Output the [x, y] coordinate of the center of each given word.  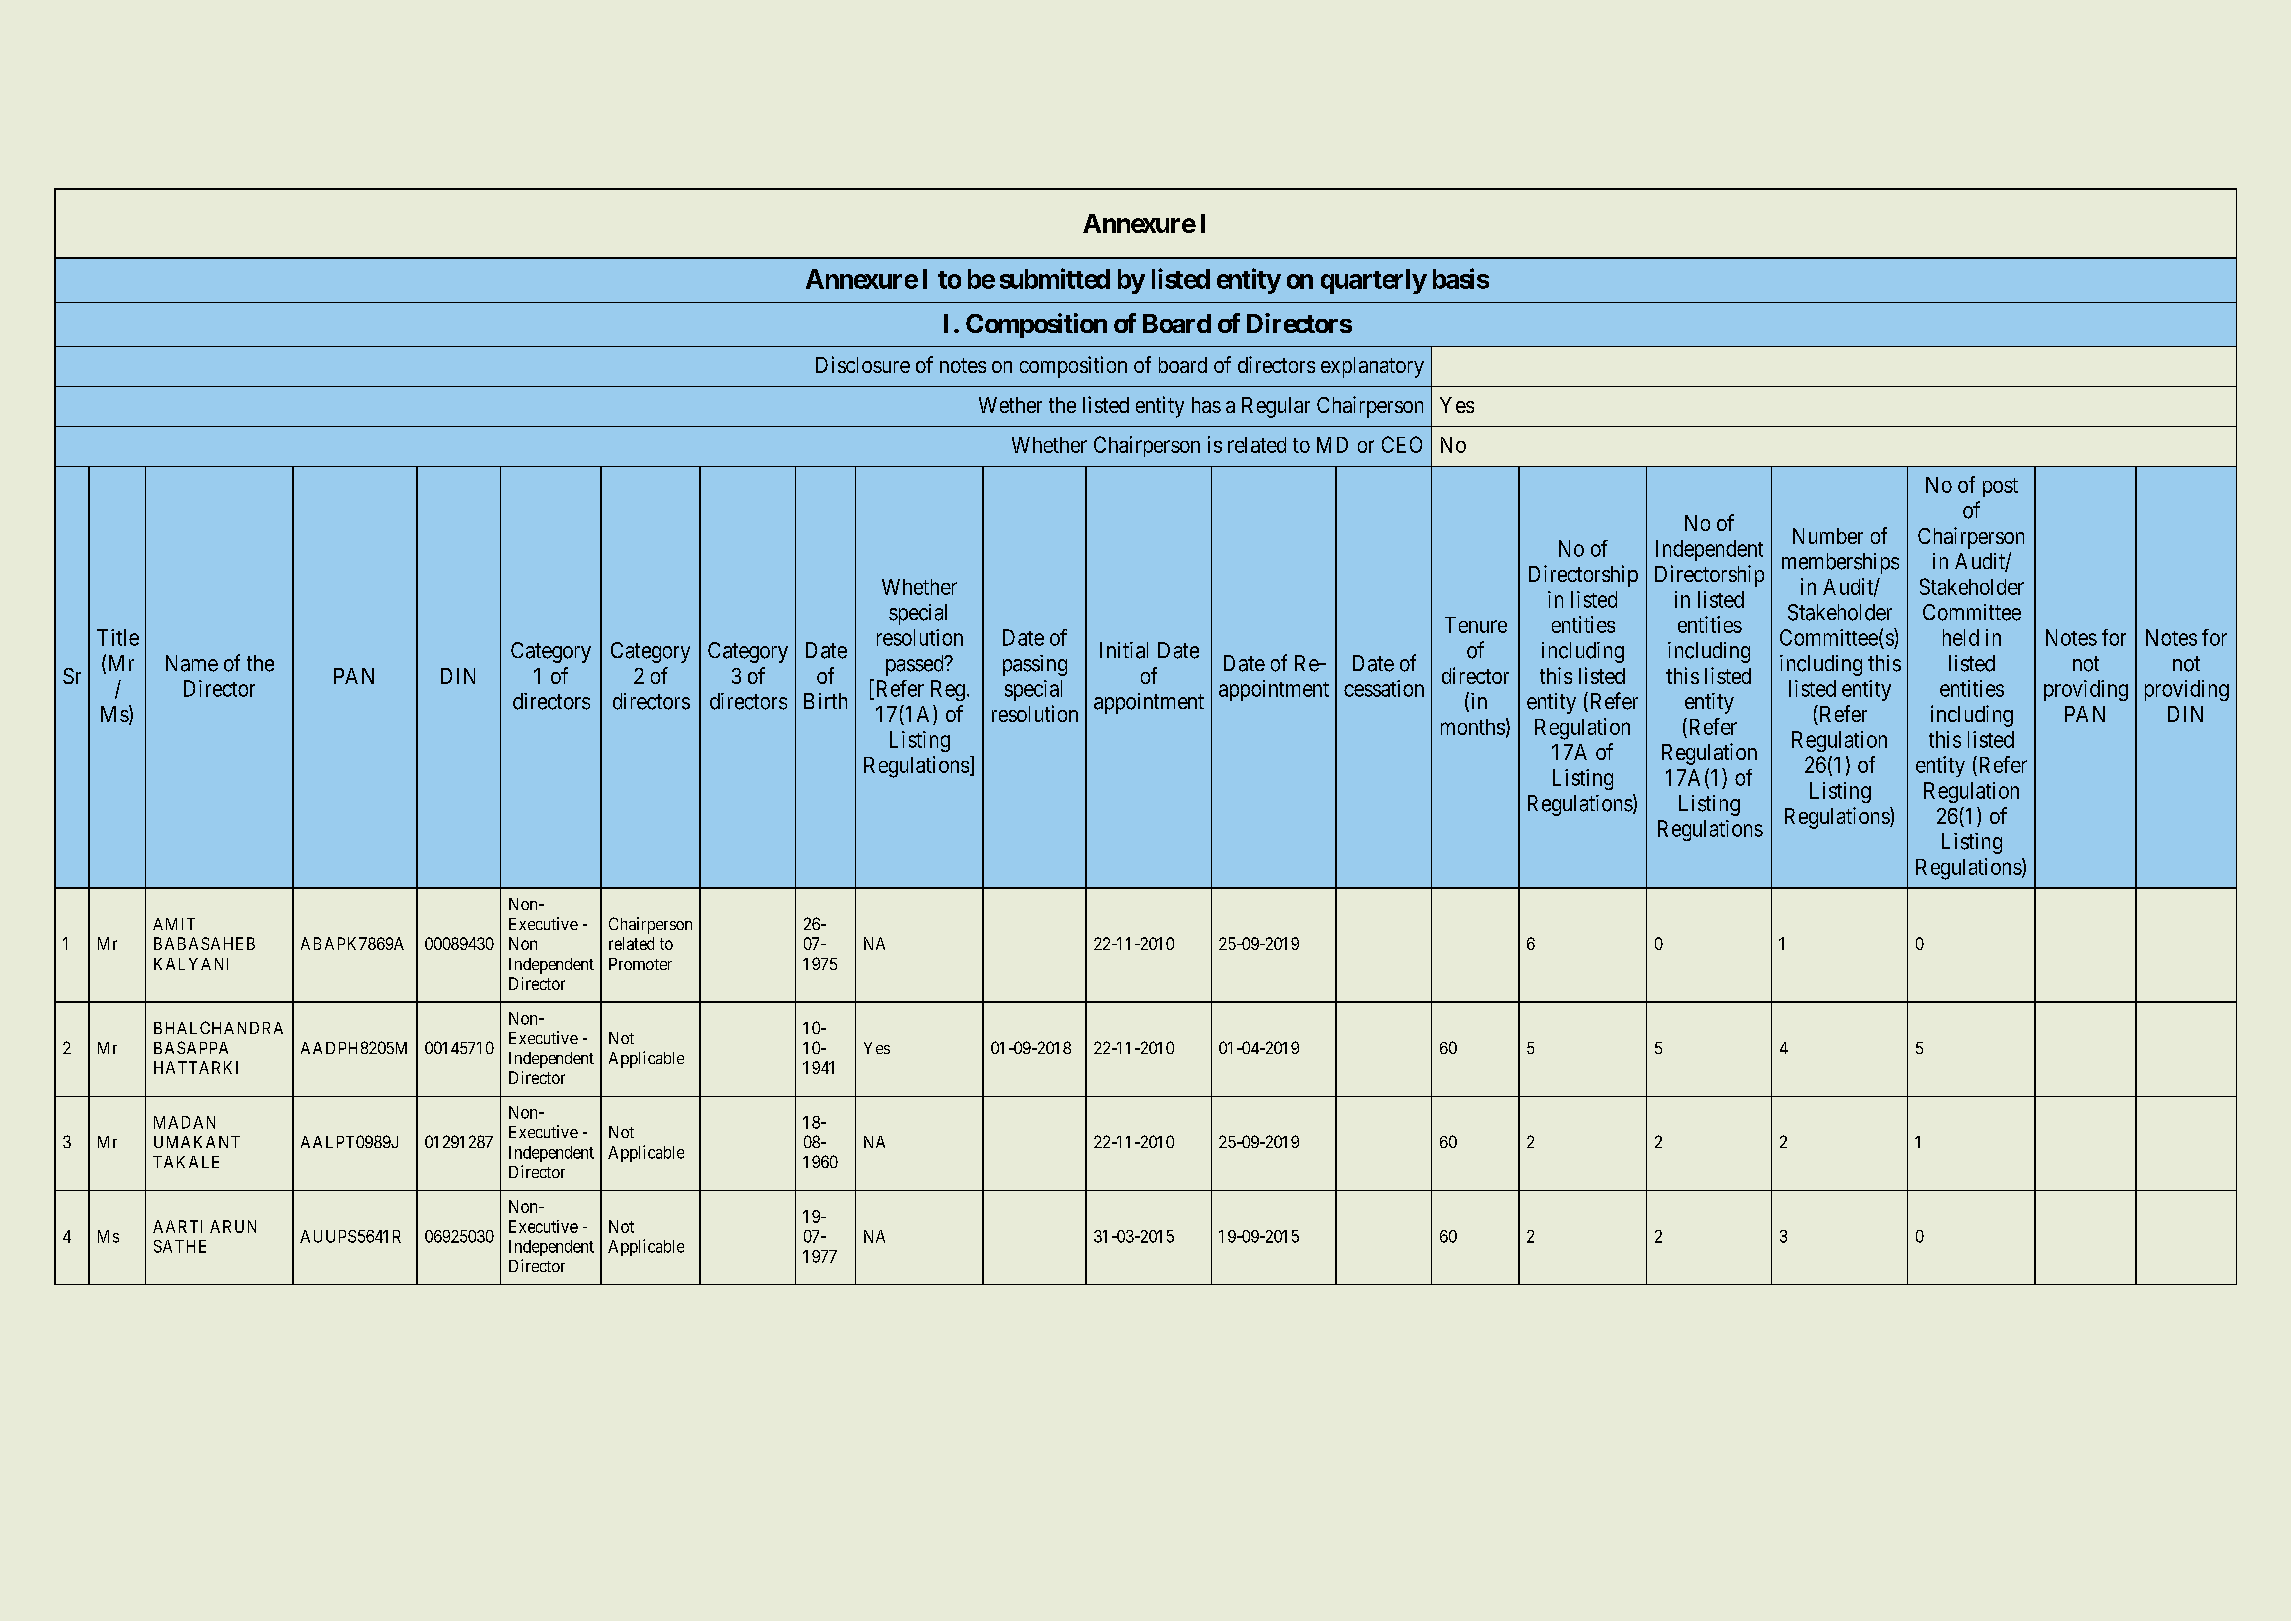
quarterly [1374, 281]
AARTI [177, 1226]
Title [118, 637]
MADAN [184, 1122]
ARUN [233, 1226]
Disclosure [863, 364]
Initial [1124, 650]
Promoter [640, 964]
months [1473, 727]
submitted [1055, 278]
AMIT [174, 924]
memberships [1840, 563]
